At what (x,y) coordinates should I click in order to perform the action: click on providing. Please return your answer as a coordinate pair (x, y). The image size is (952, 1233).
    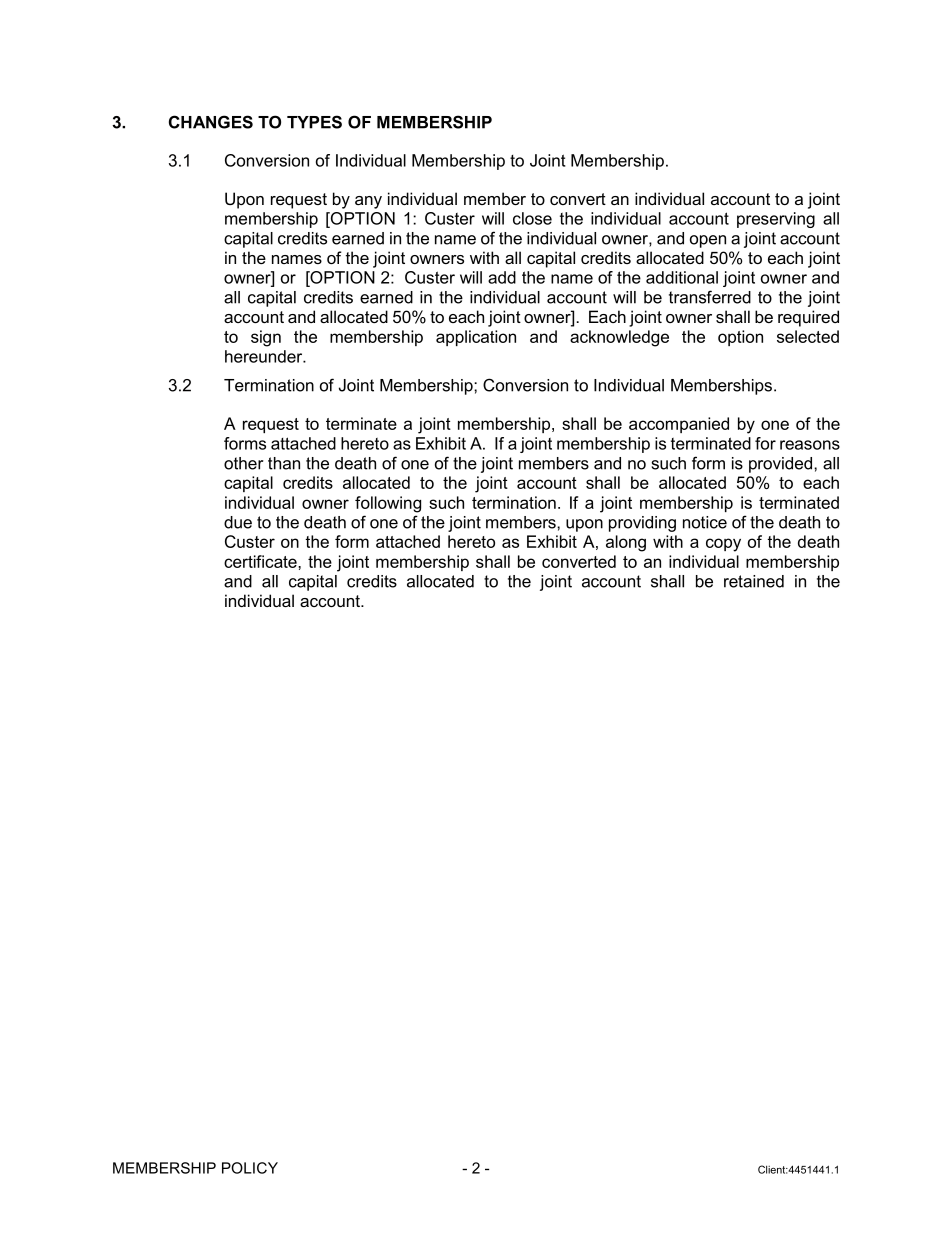
    Looking at the image, I should click on (642, 524).
